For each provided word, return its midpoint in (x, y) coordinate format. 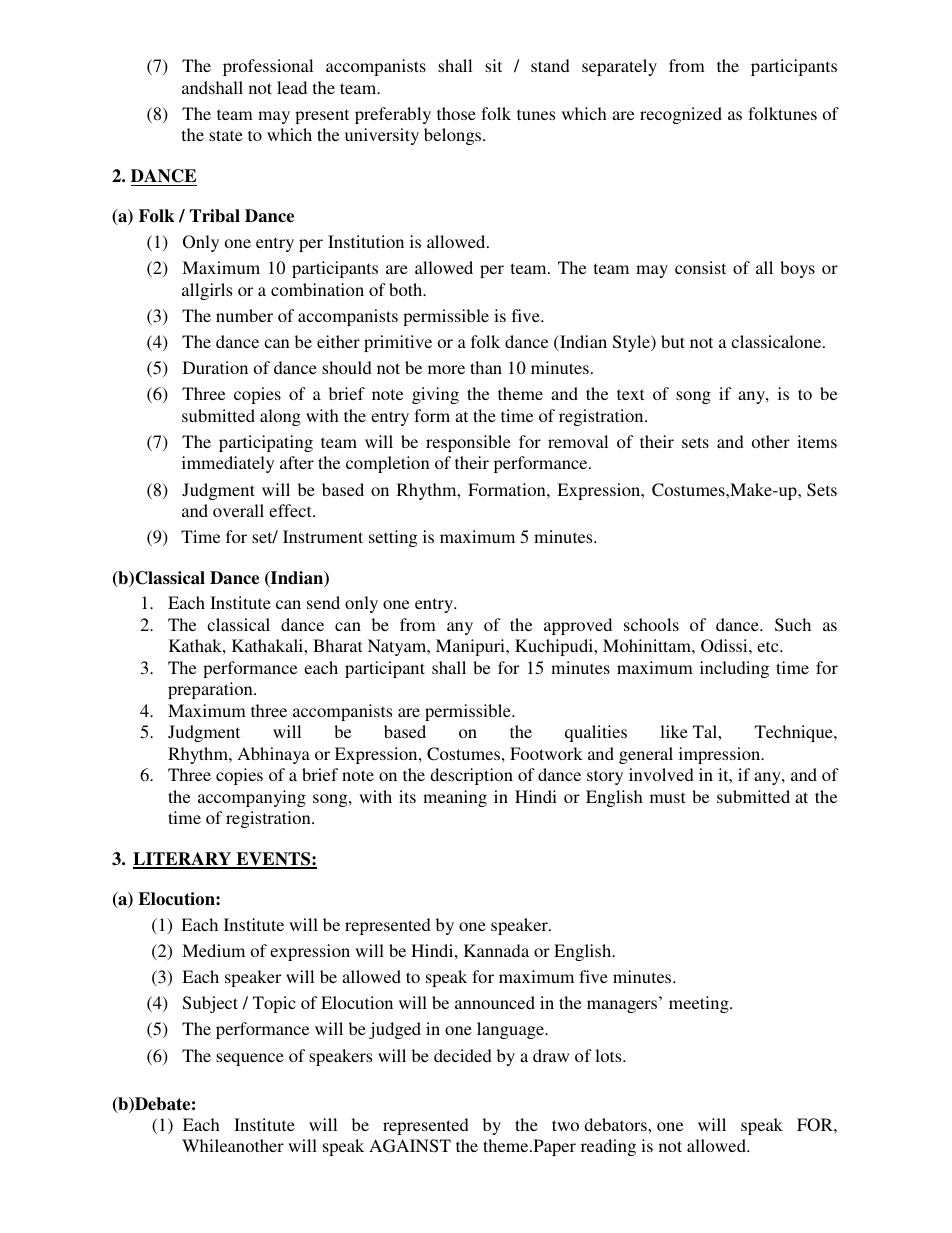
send (323, 602)
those (456, 113)
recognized (681, 115)
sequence (250, 1059)
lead (292, 87)
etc (769, 646)
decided (463, 1055)
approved (578, 626)
